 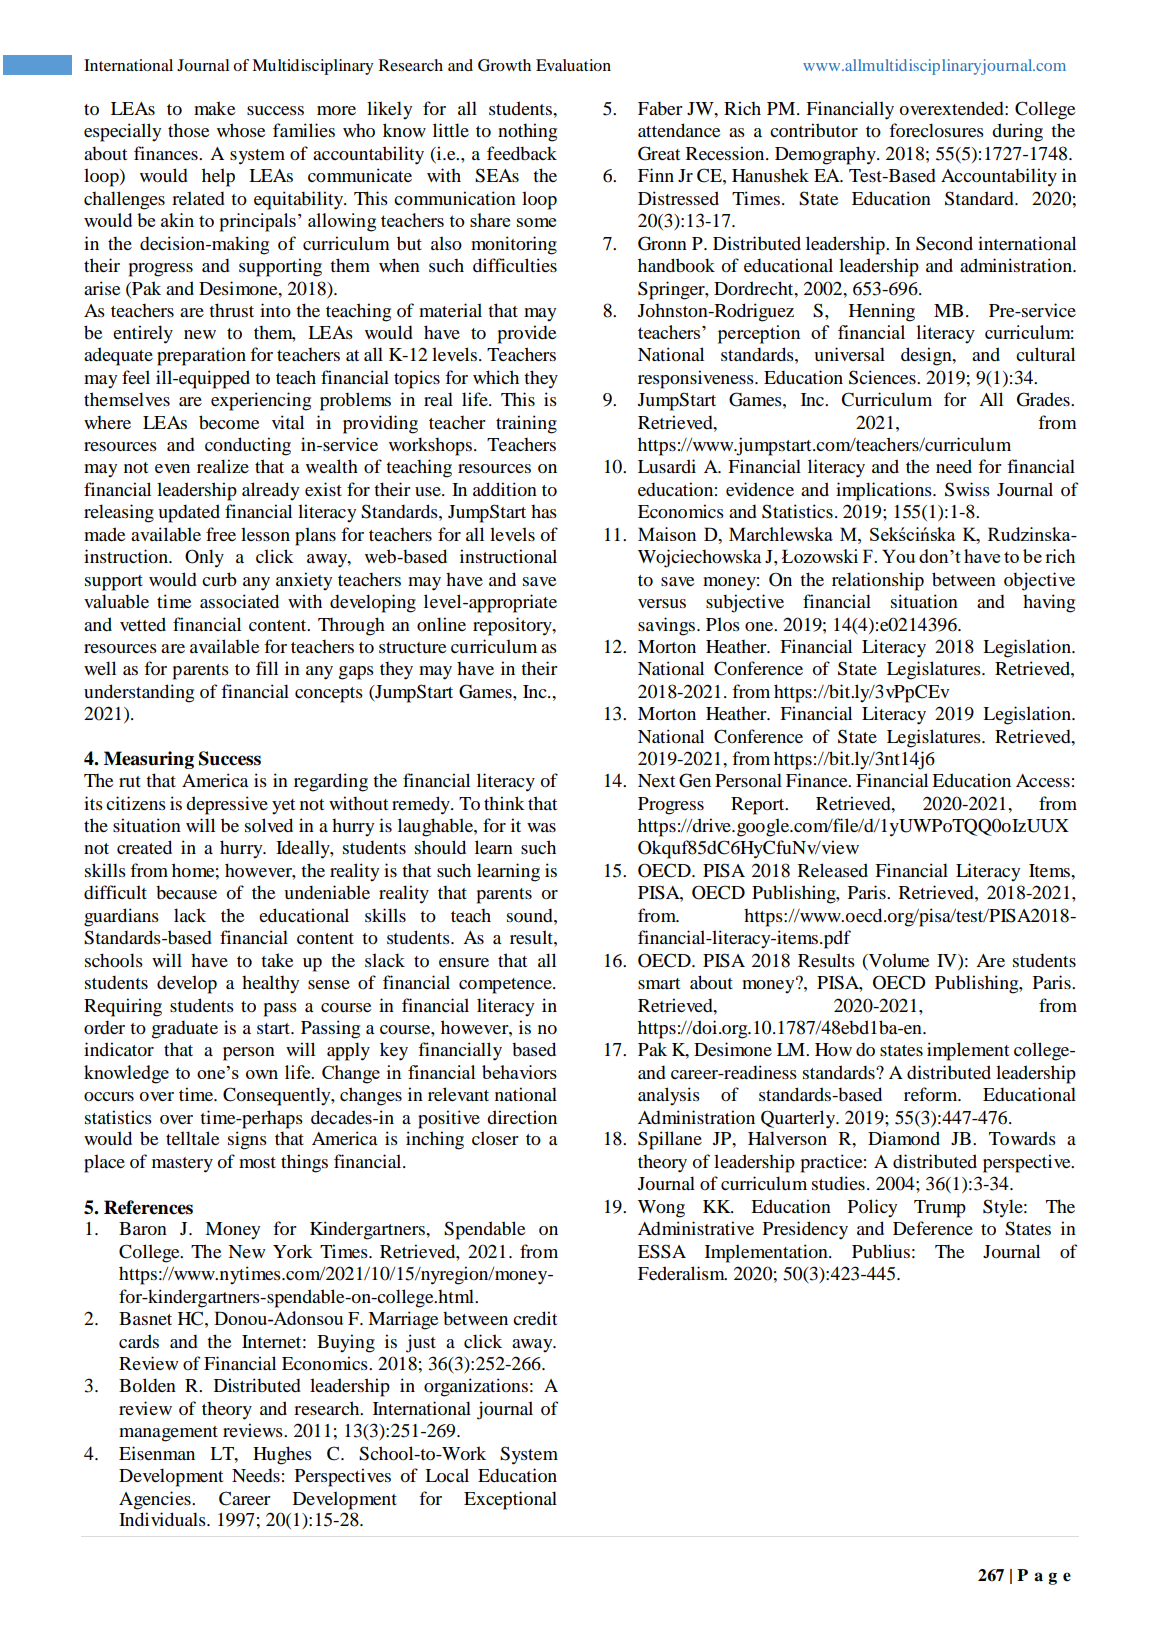 I want to click on direction, so click(x=522, y=1117).
